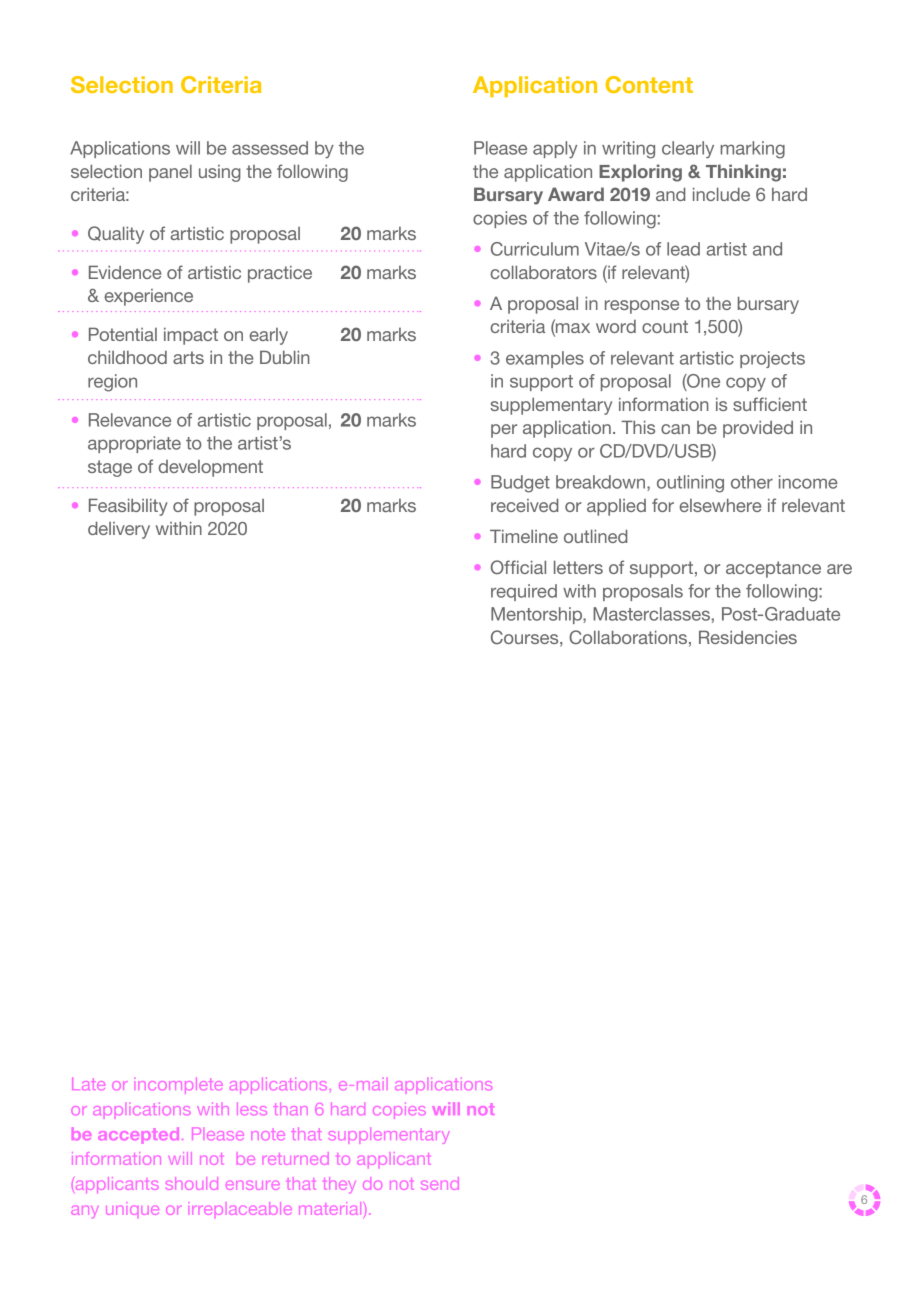 Image resolution: width=924 pixels, height=1308 pixels. What do you see at coordinates (524, 592) in the screenshot?
I see `required` at bounding box center [524, 592].
